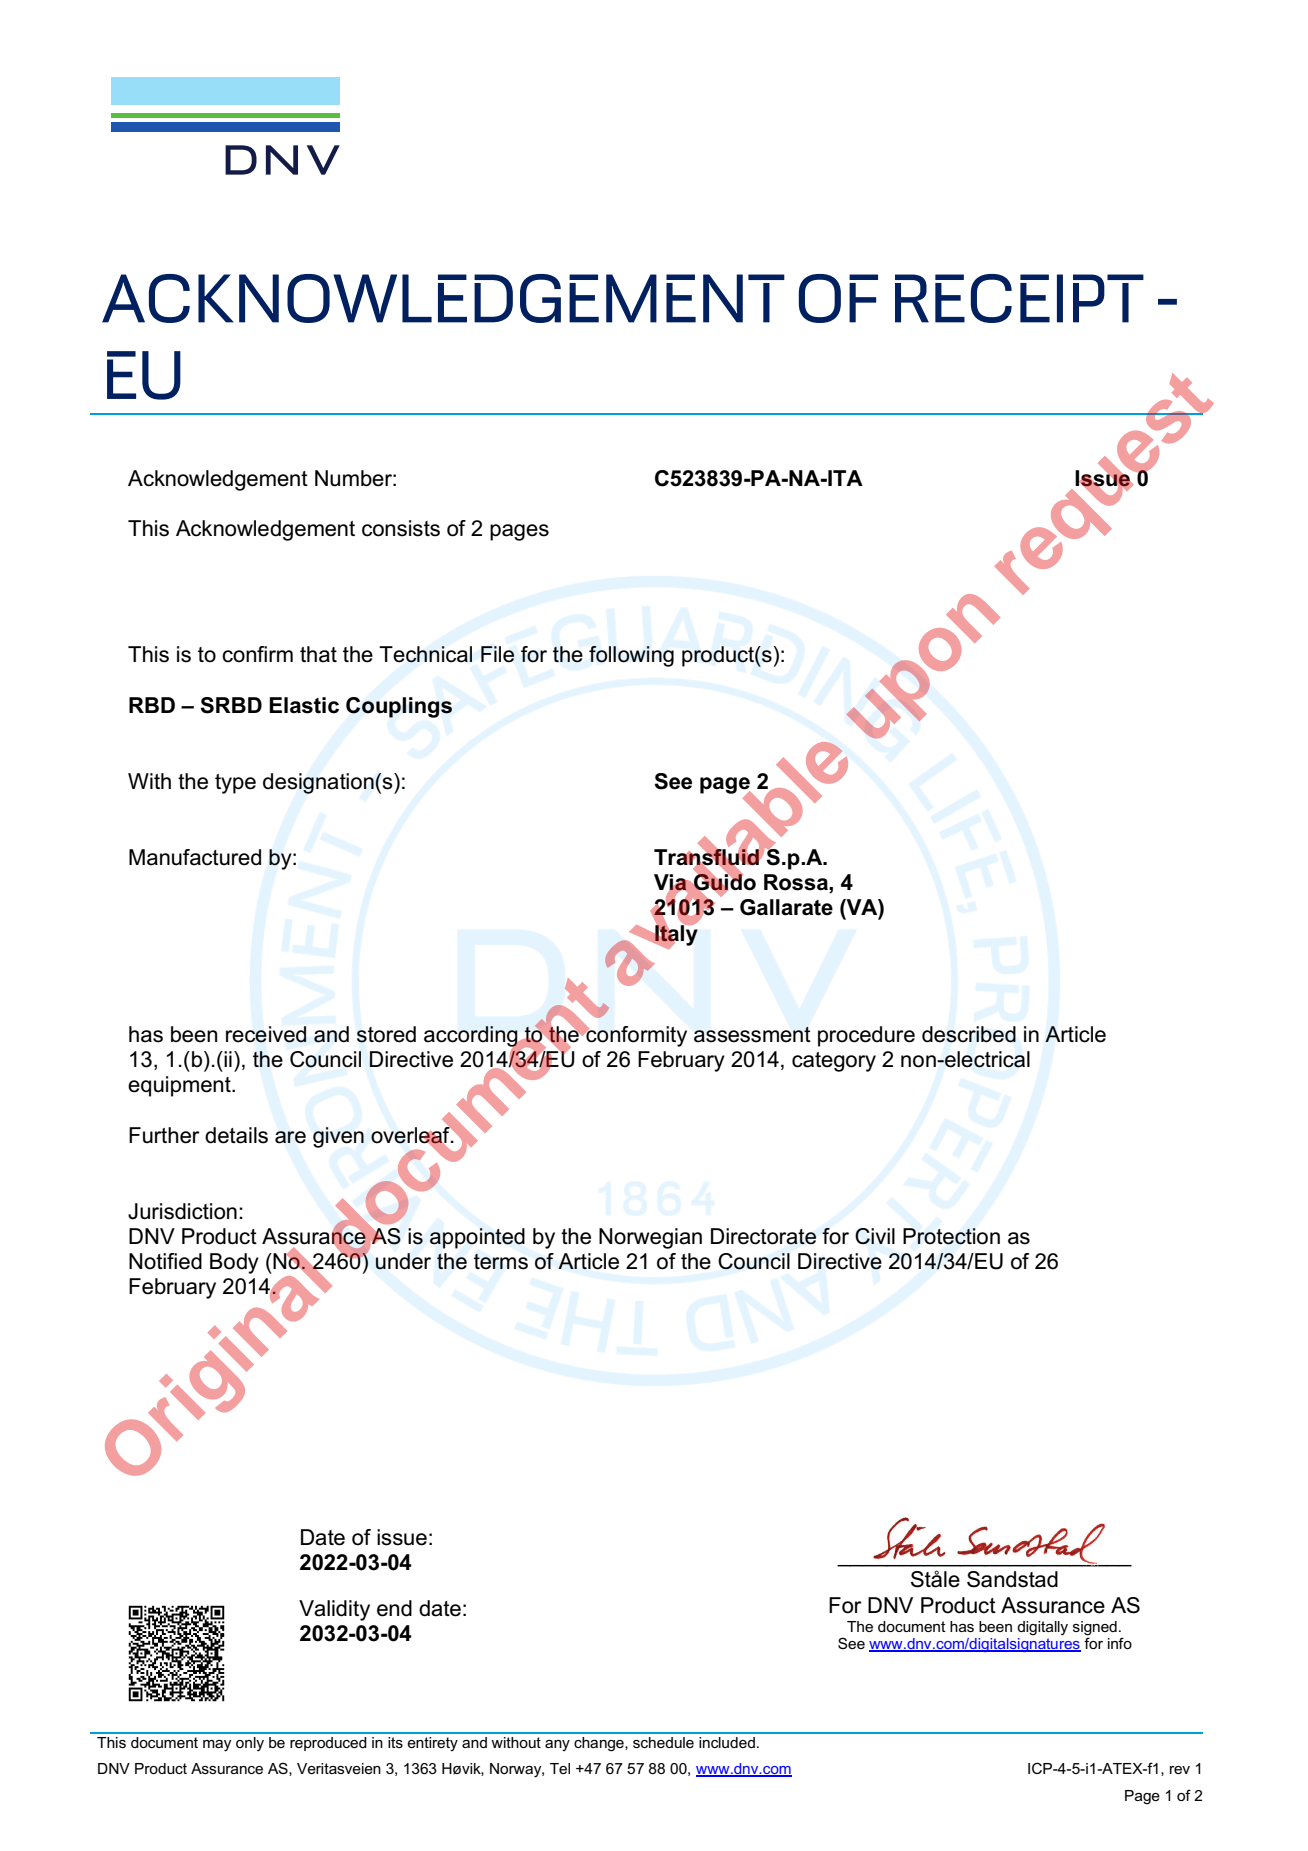 The height and width of the screenshot is (1851, 1308). I want to click on described, so click(969, 1034).
